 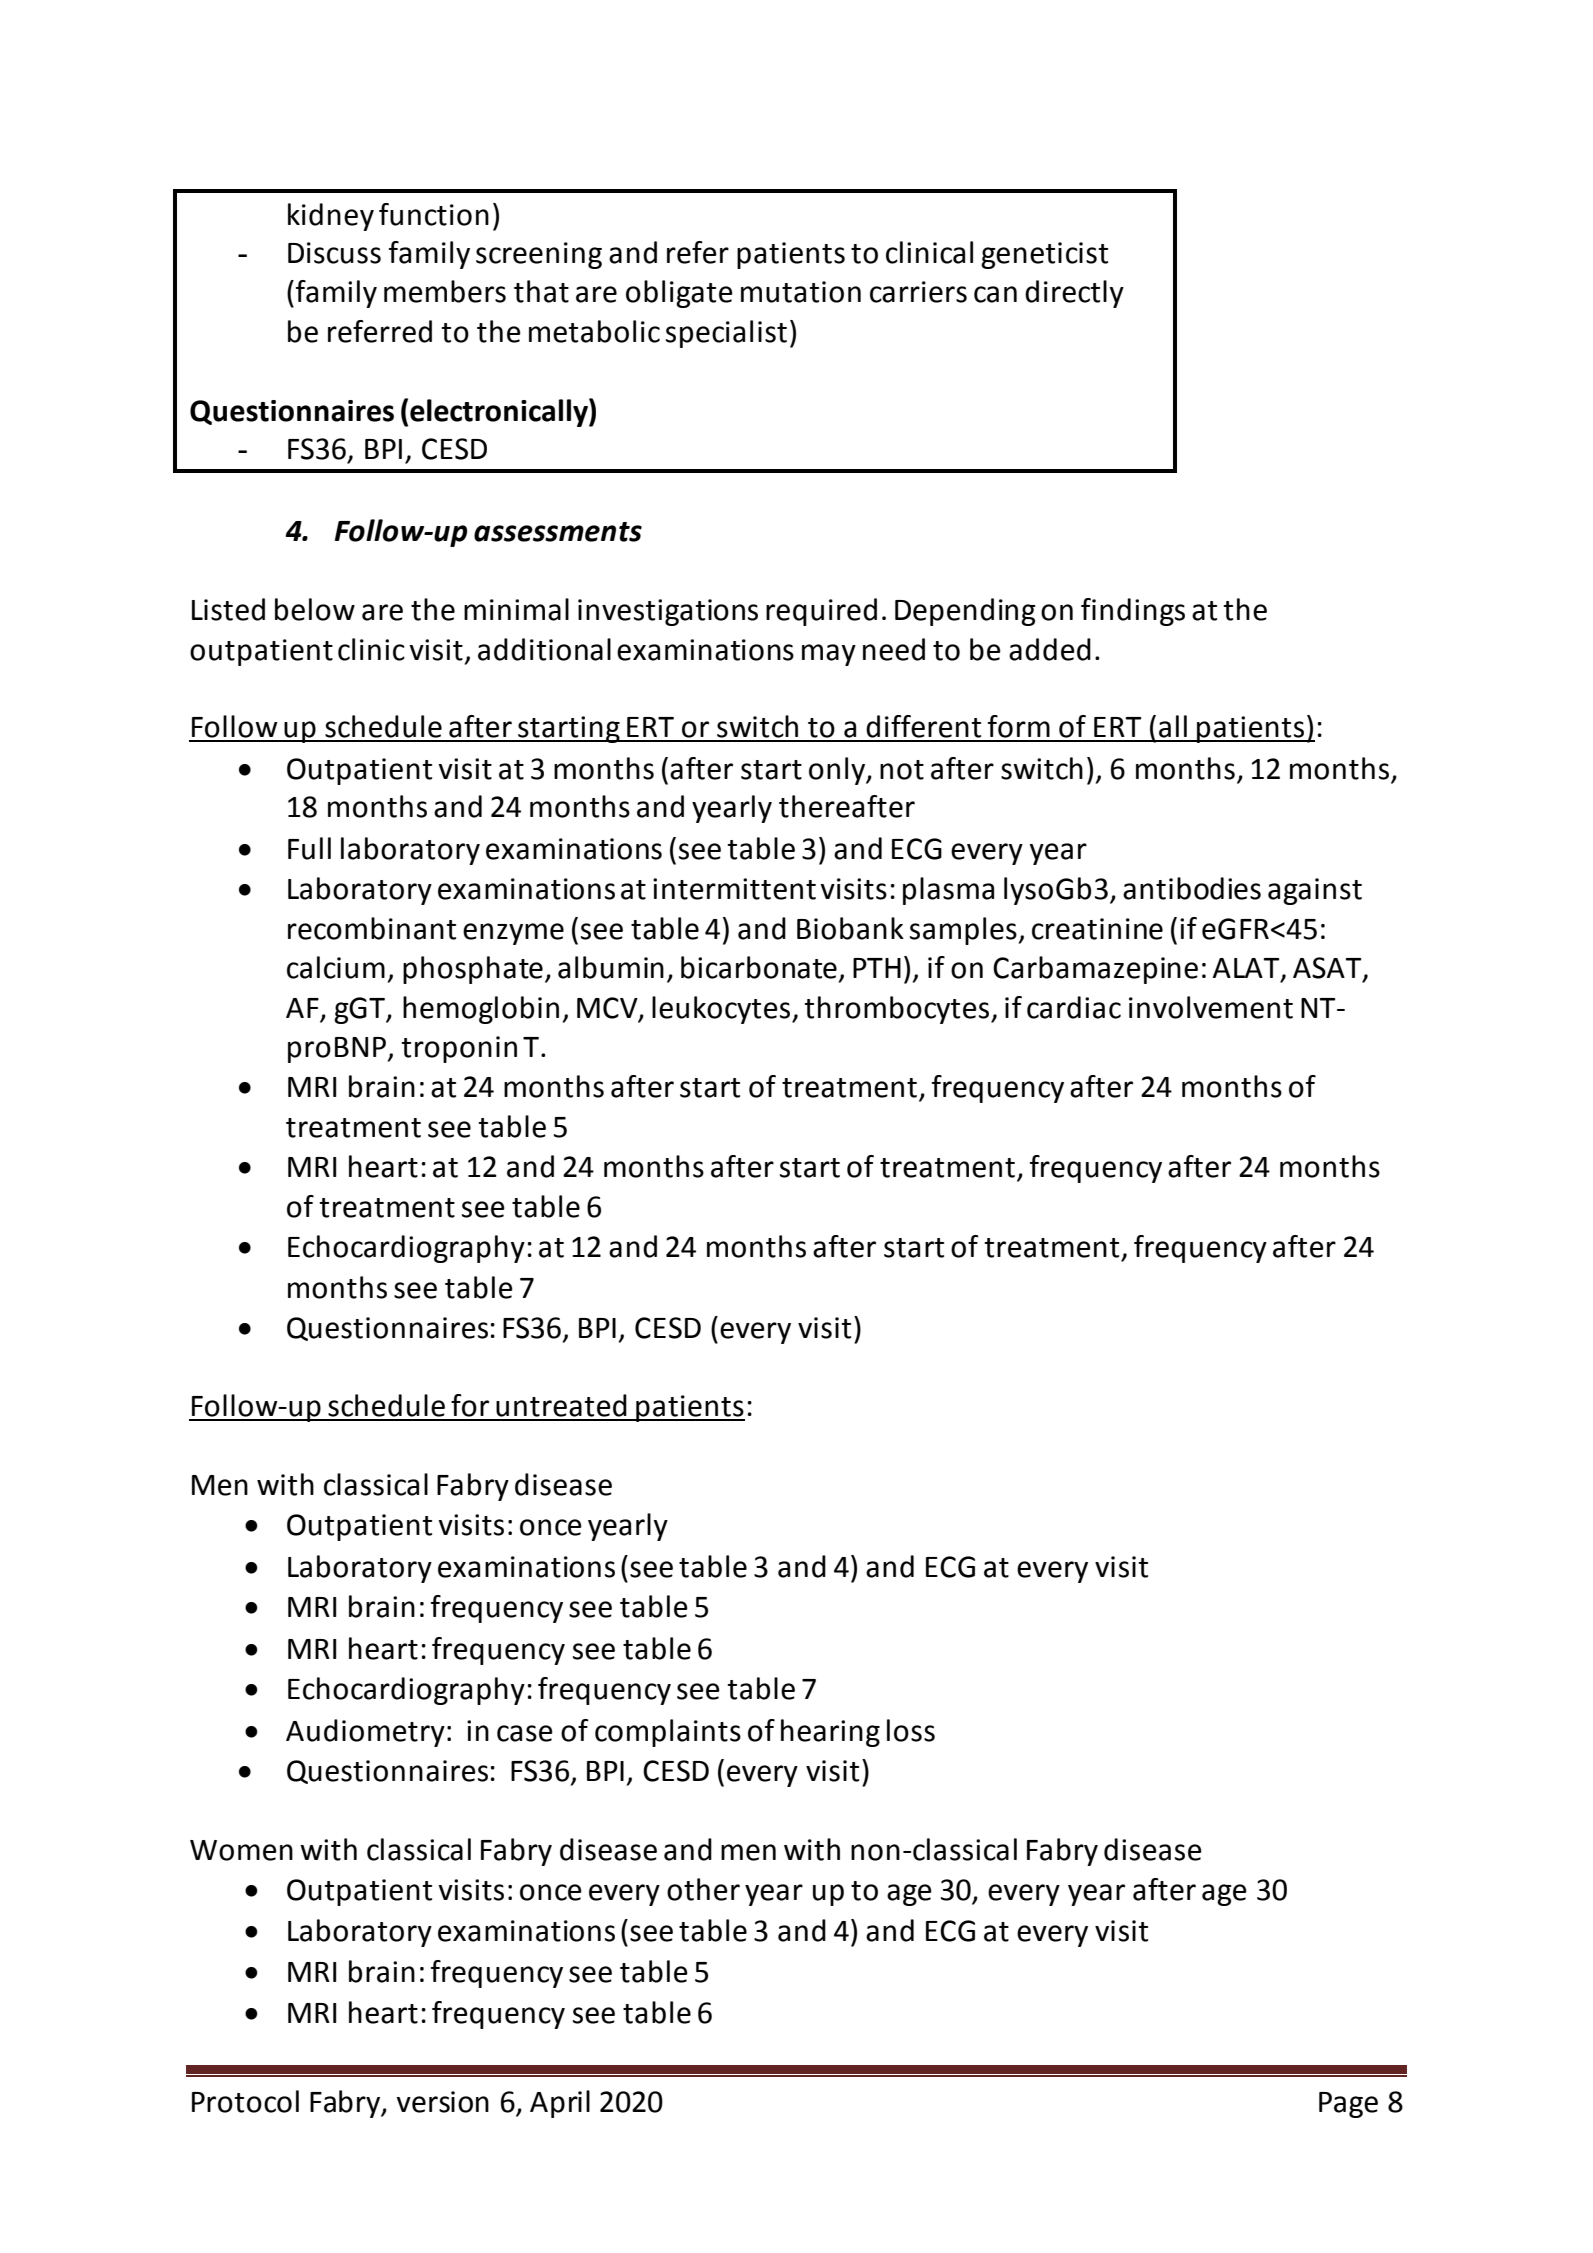 What do you see at coordinates (1133, 612) in the image?
I see `findings` at bounding box center [1133, 612].
